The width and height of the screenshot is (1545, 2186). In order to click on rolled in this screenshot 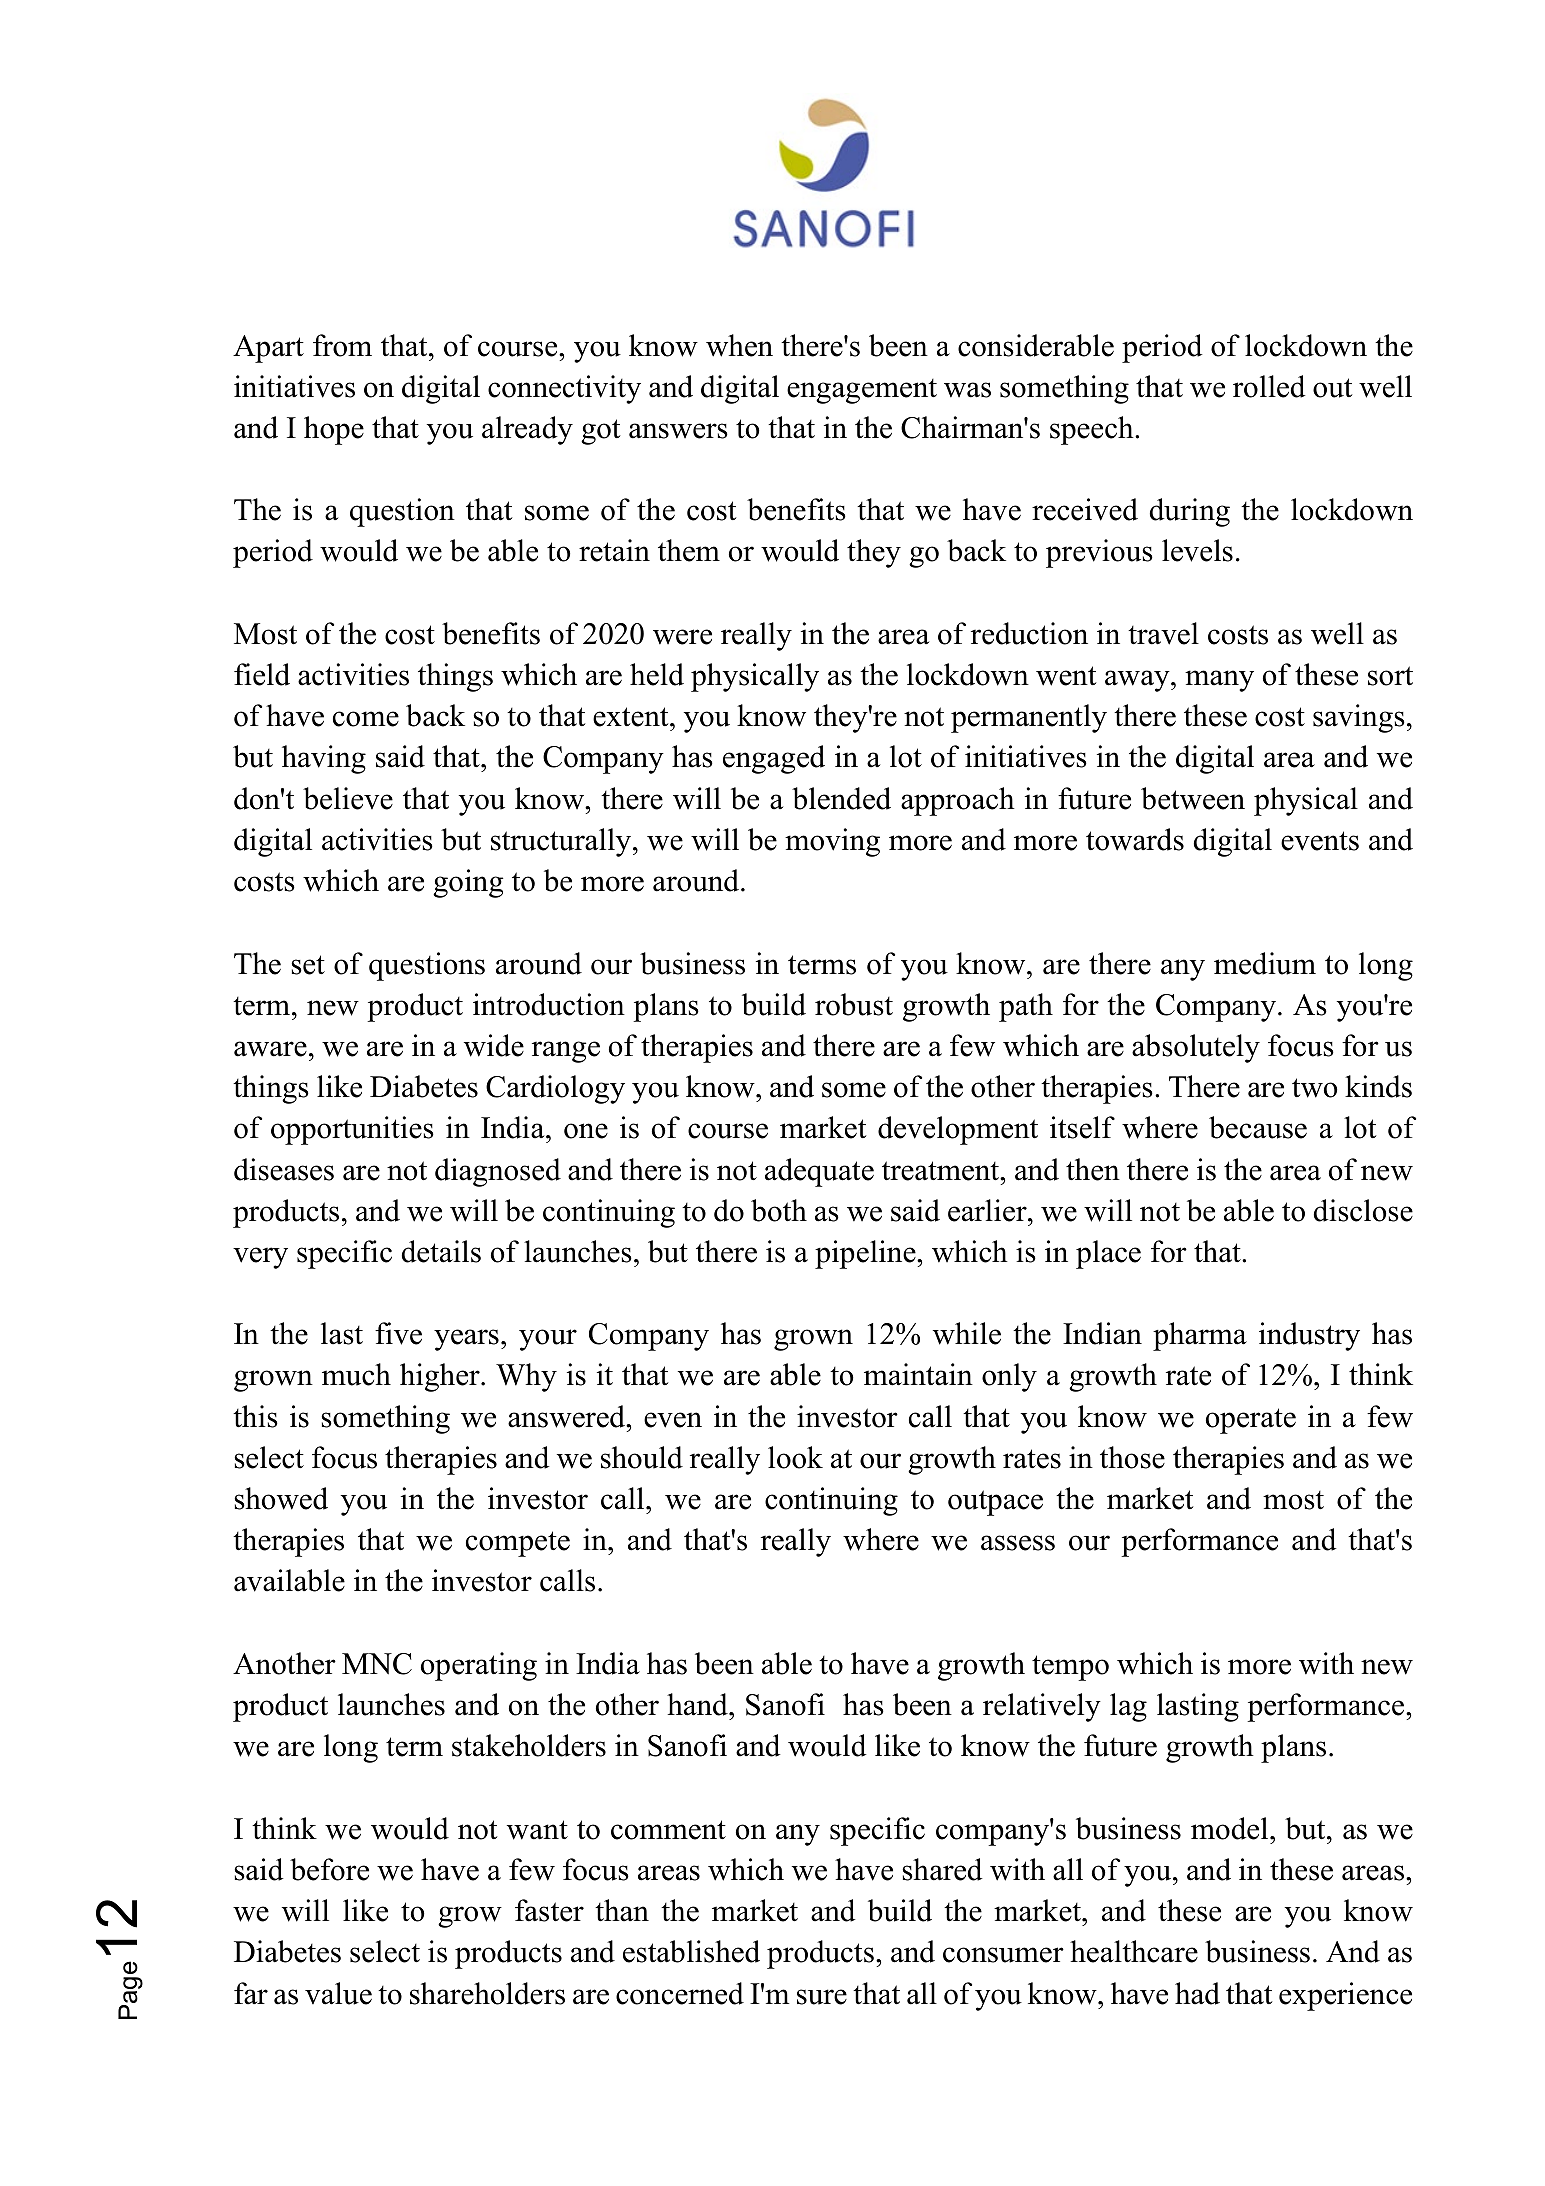, I will do `click(1269, 386)`.
